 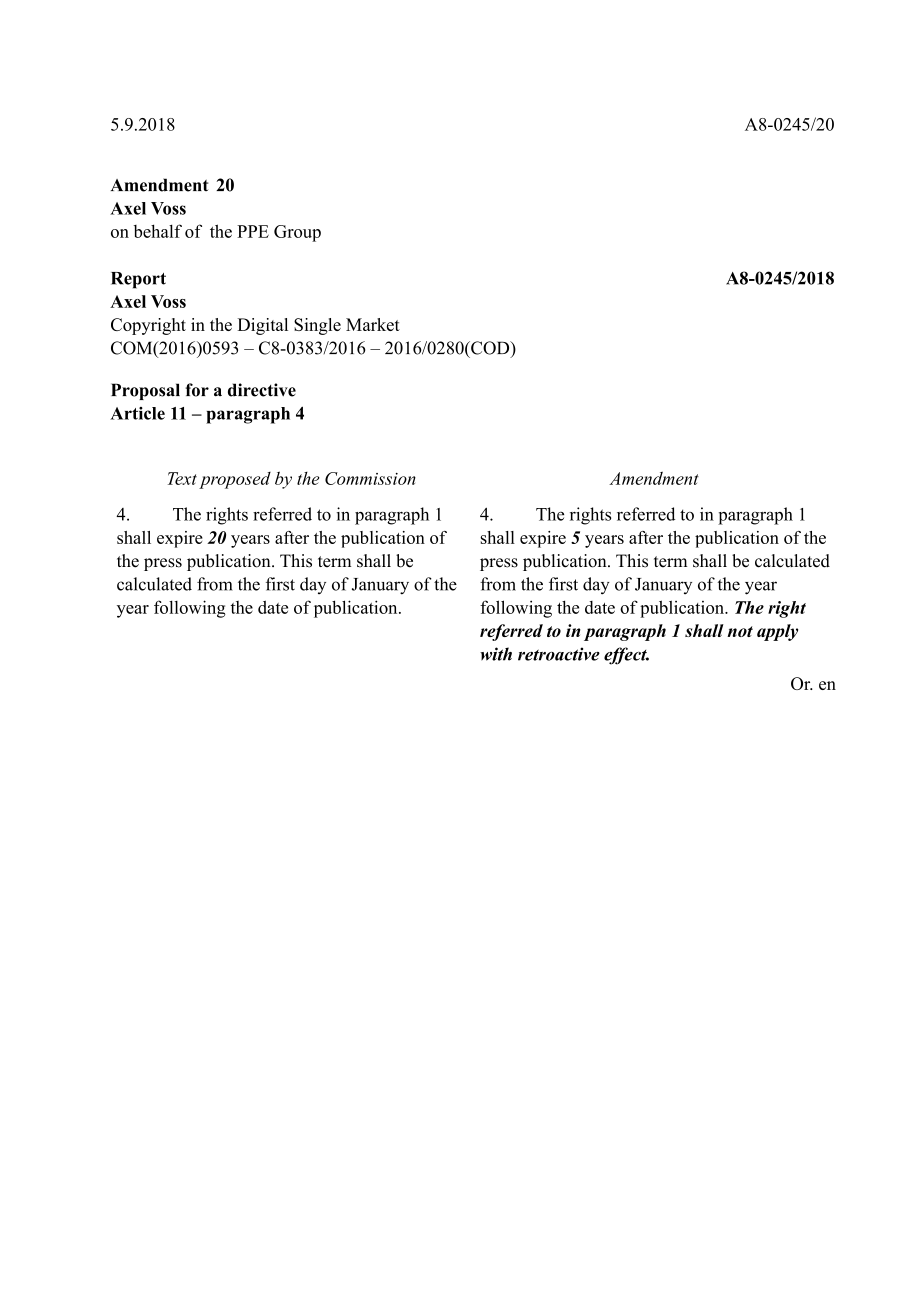 I want to click on Text, so click(x=182, y=478).
